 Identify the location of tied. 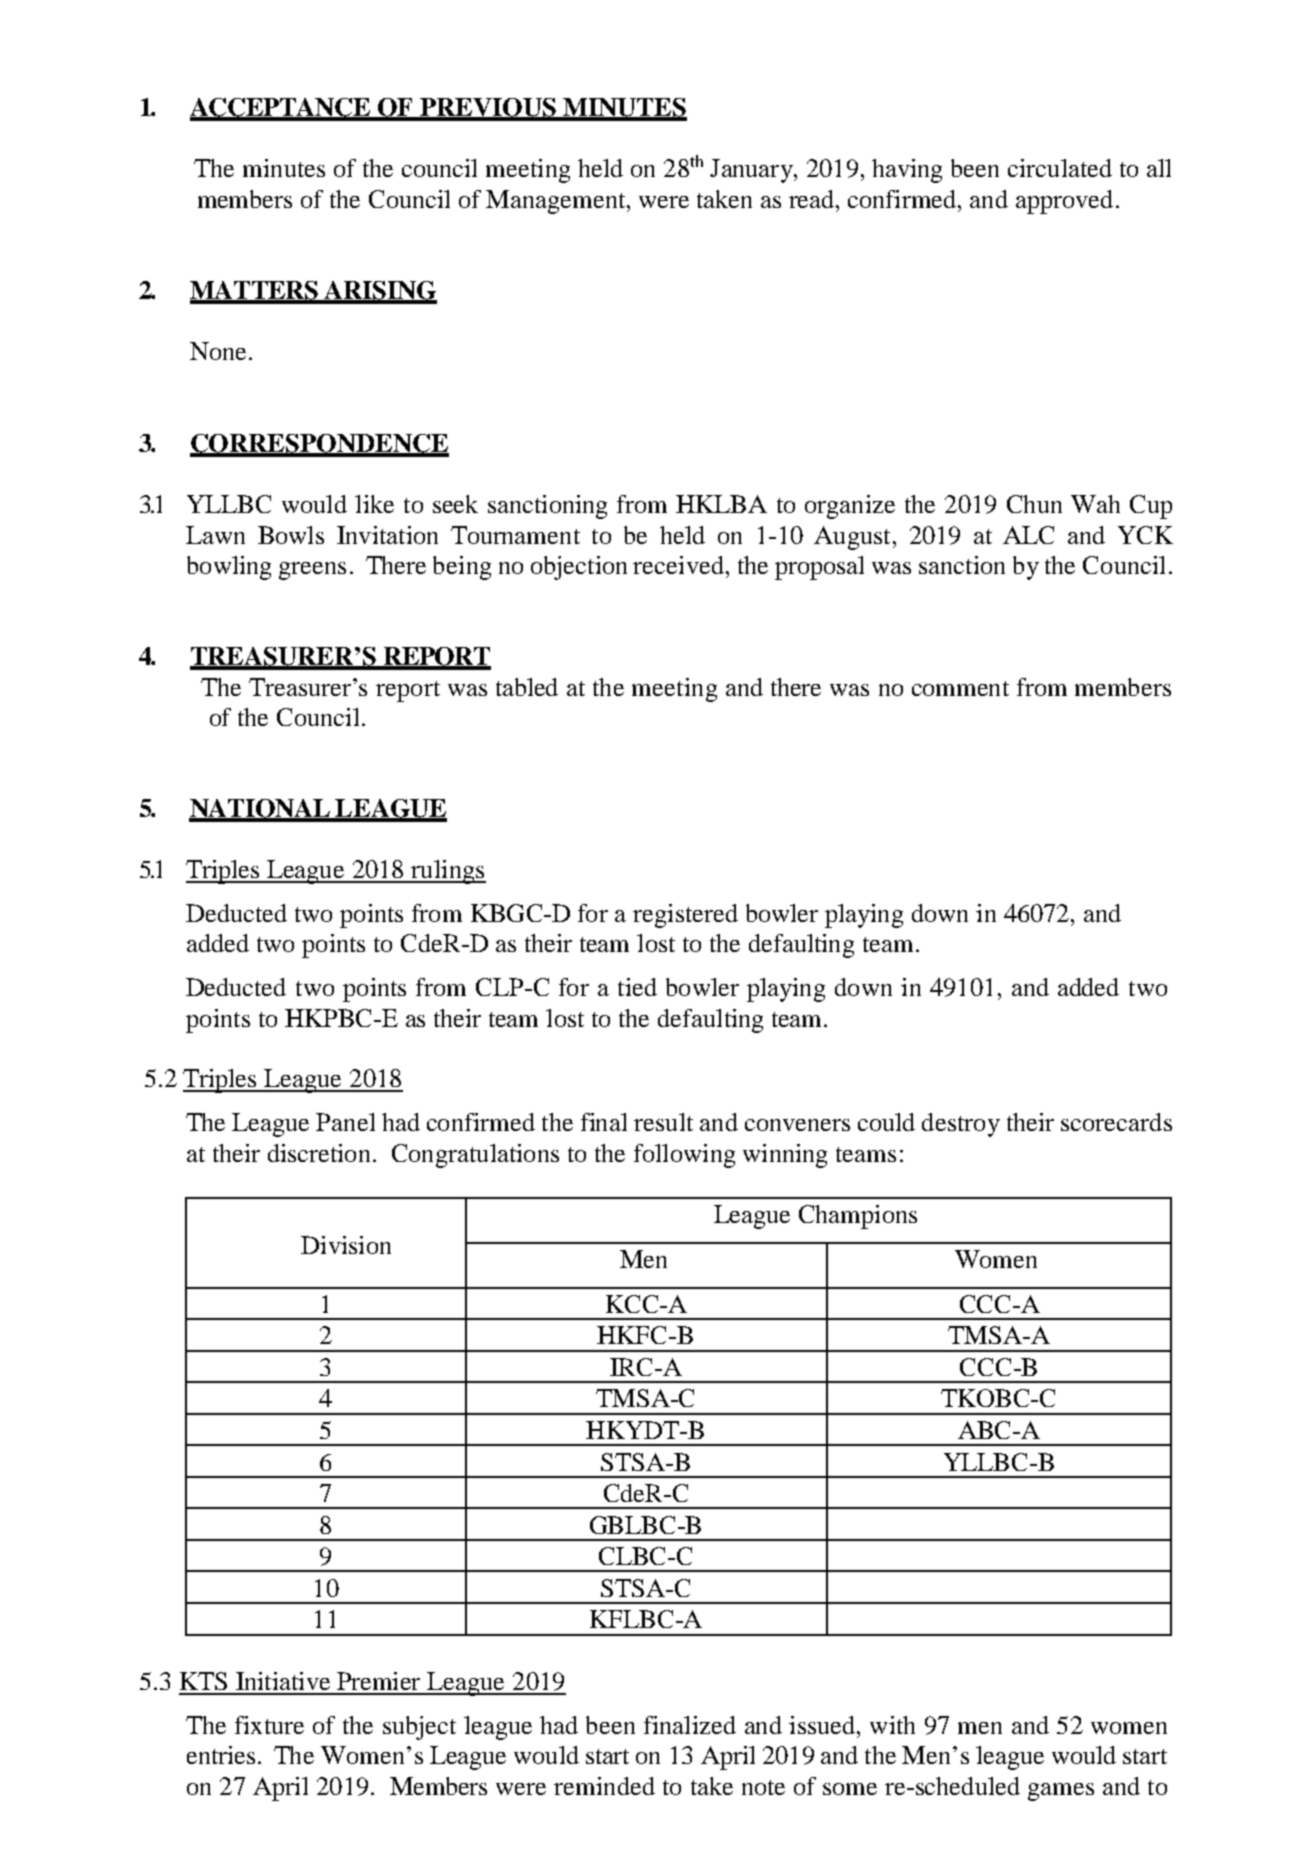
(637, 987).
